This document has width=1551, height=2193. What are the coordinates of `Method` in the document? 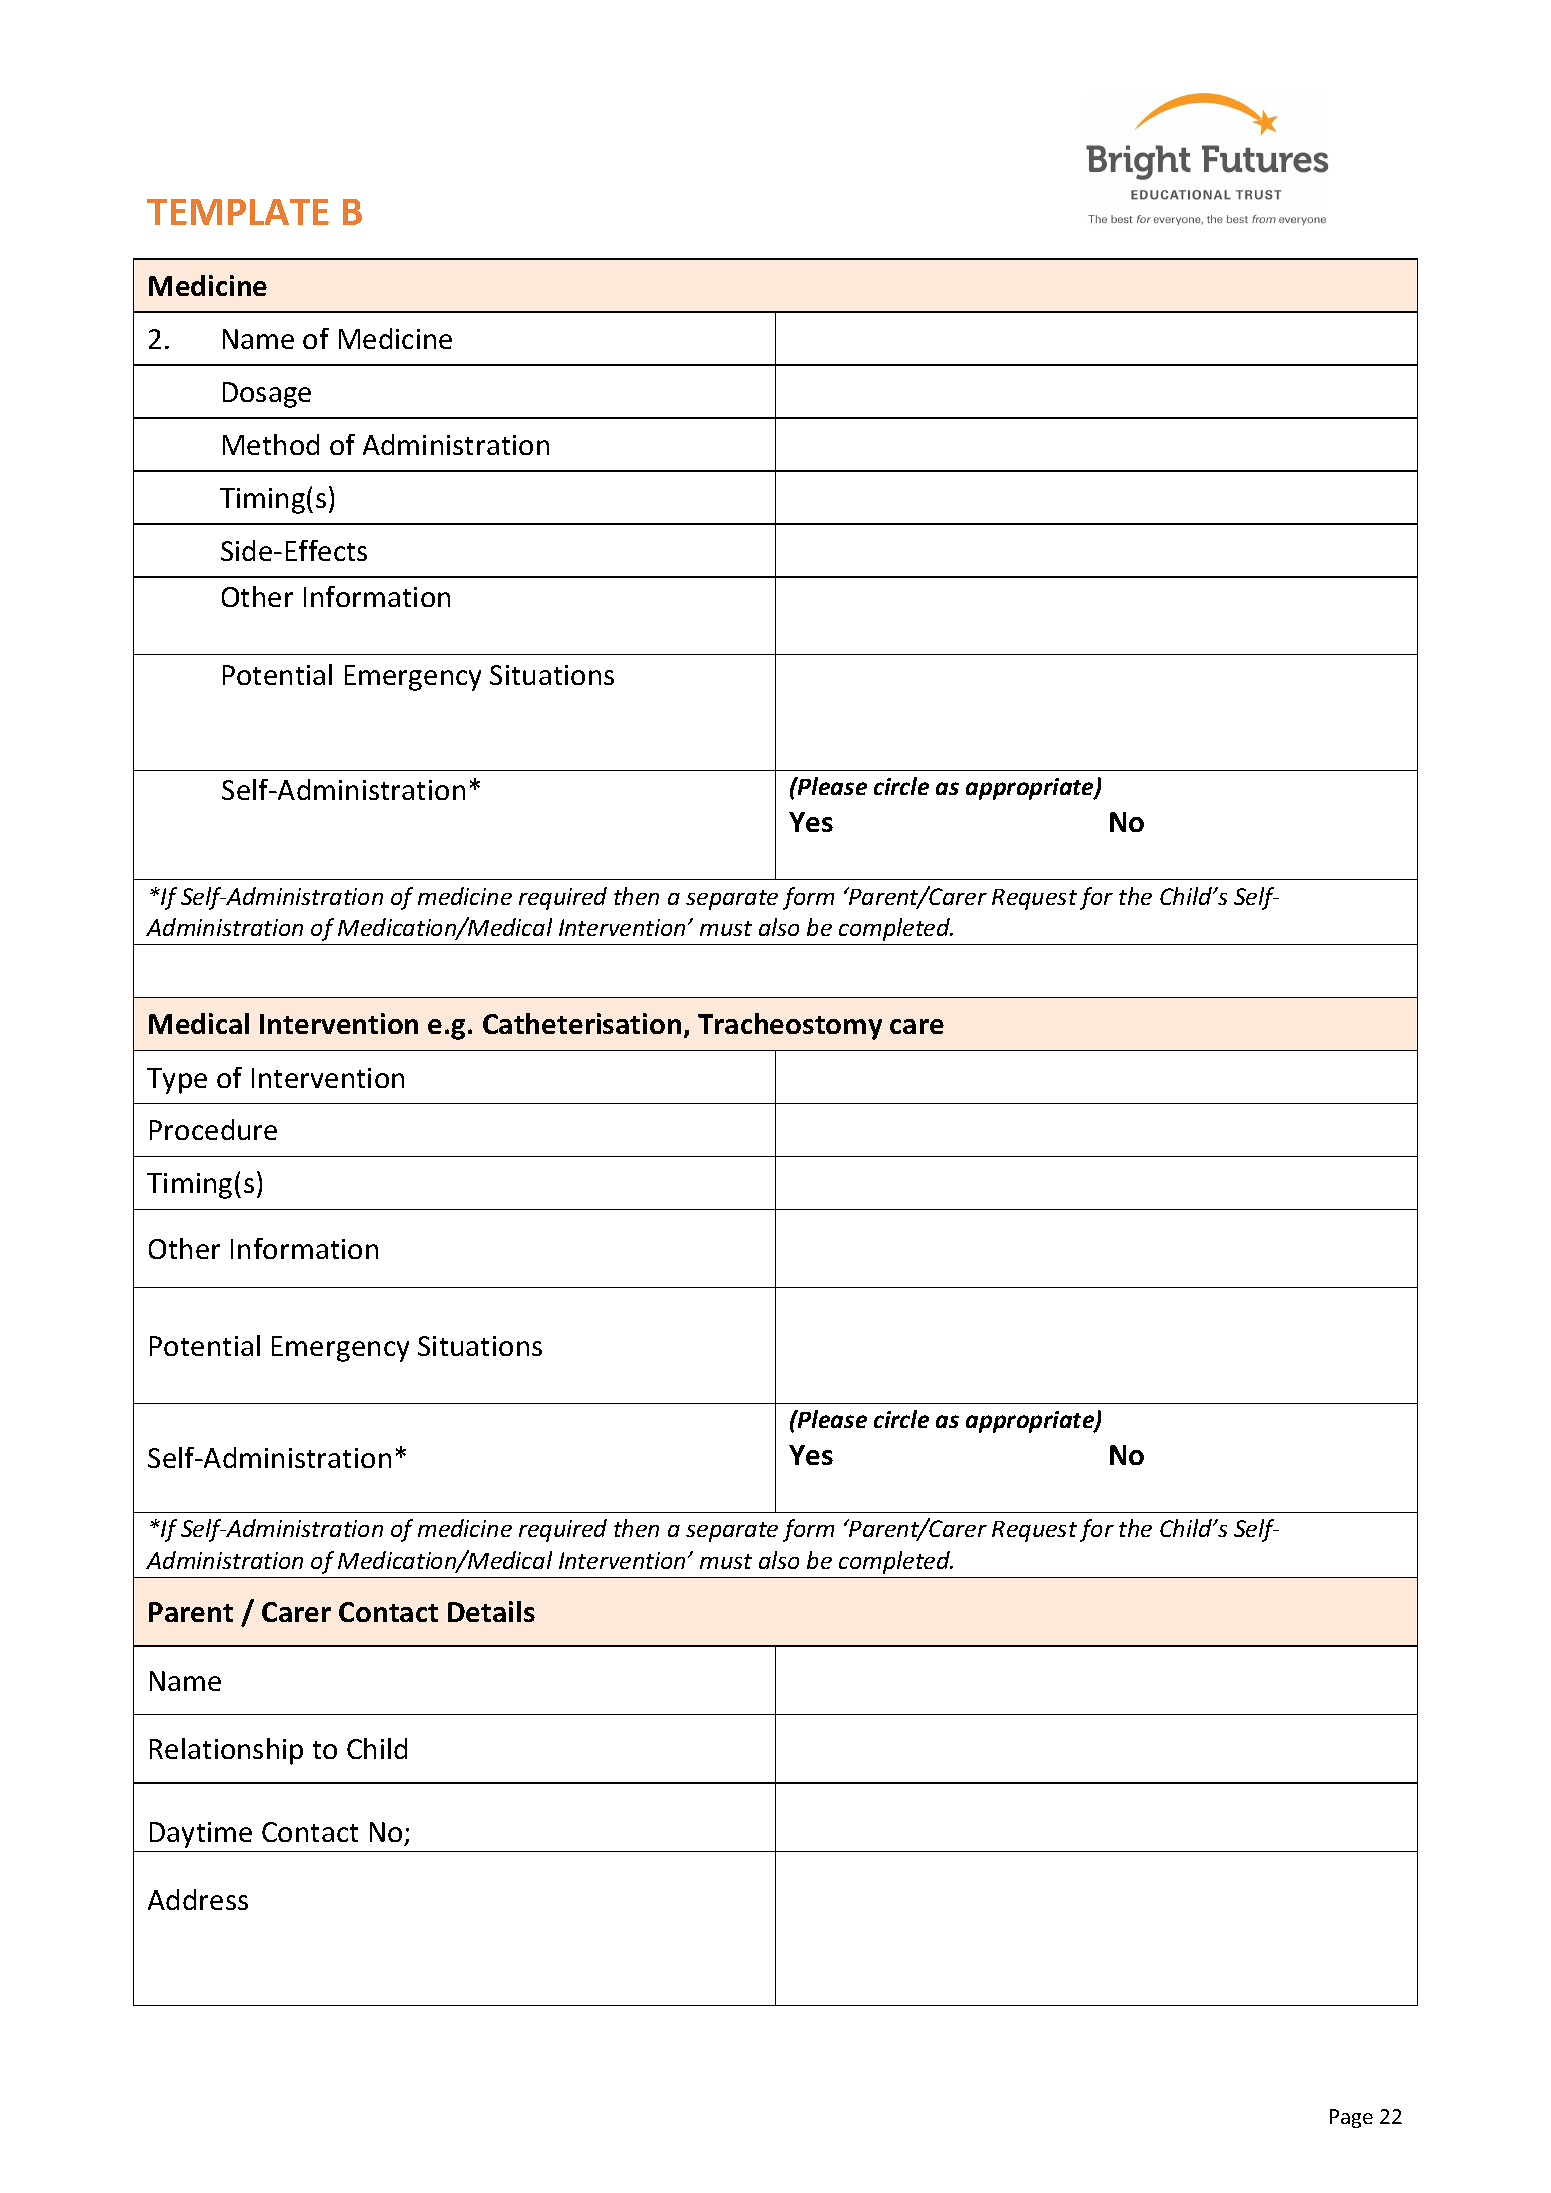 It's located at (271, 444).
